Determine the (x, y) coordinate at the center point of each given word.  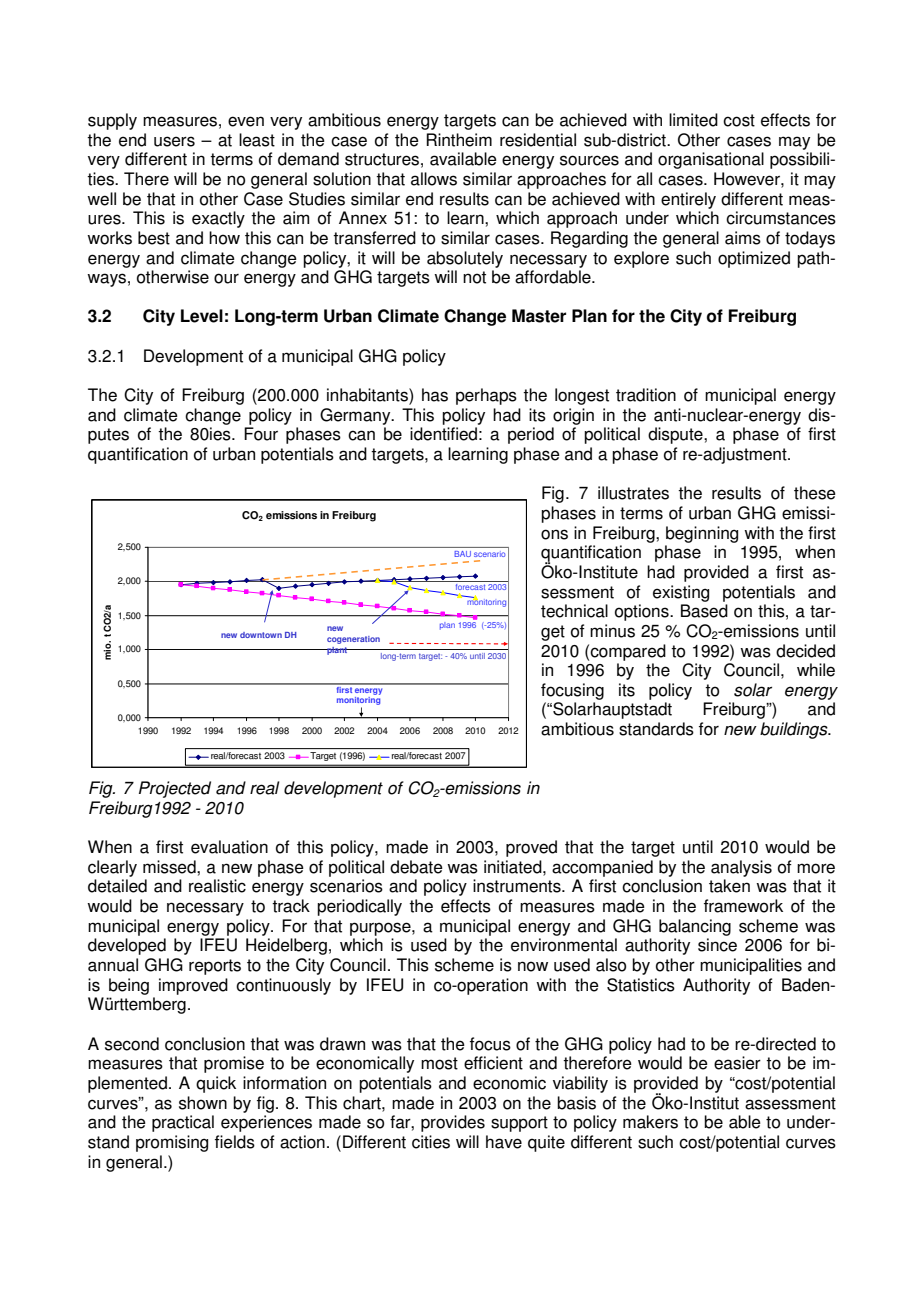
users (174, 141)
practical (183, 1123)
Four (261, 434)
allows (434, 179)
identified (443, 434)
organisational (711, 160)
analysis (741, 868)
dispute (676, 435)
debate (416, 867)
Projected (175, 789)
